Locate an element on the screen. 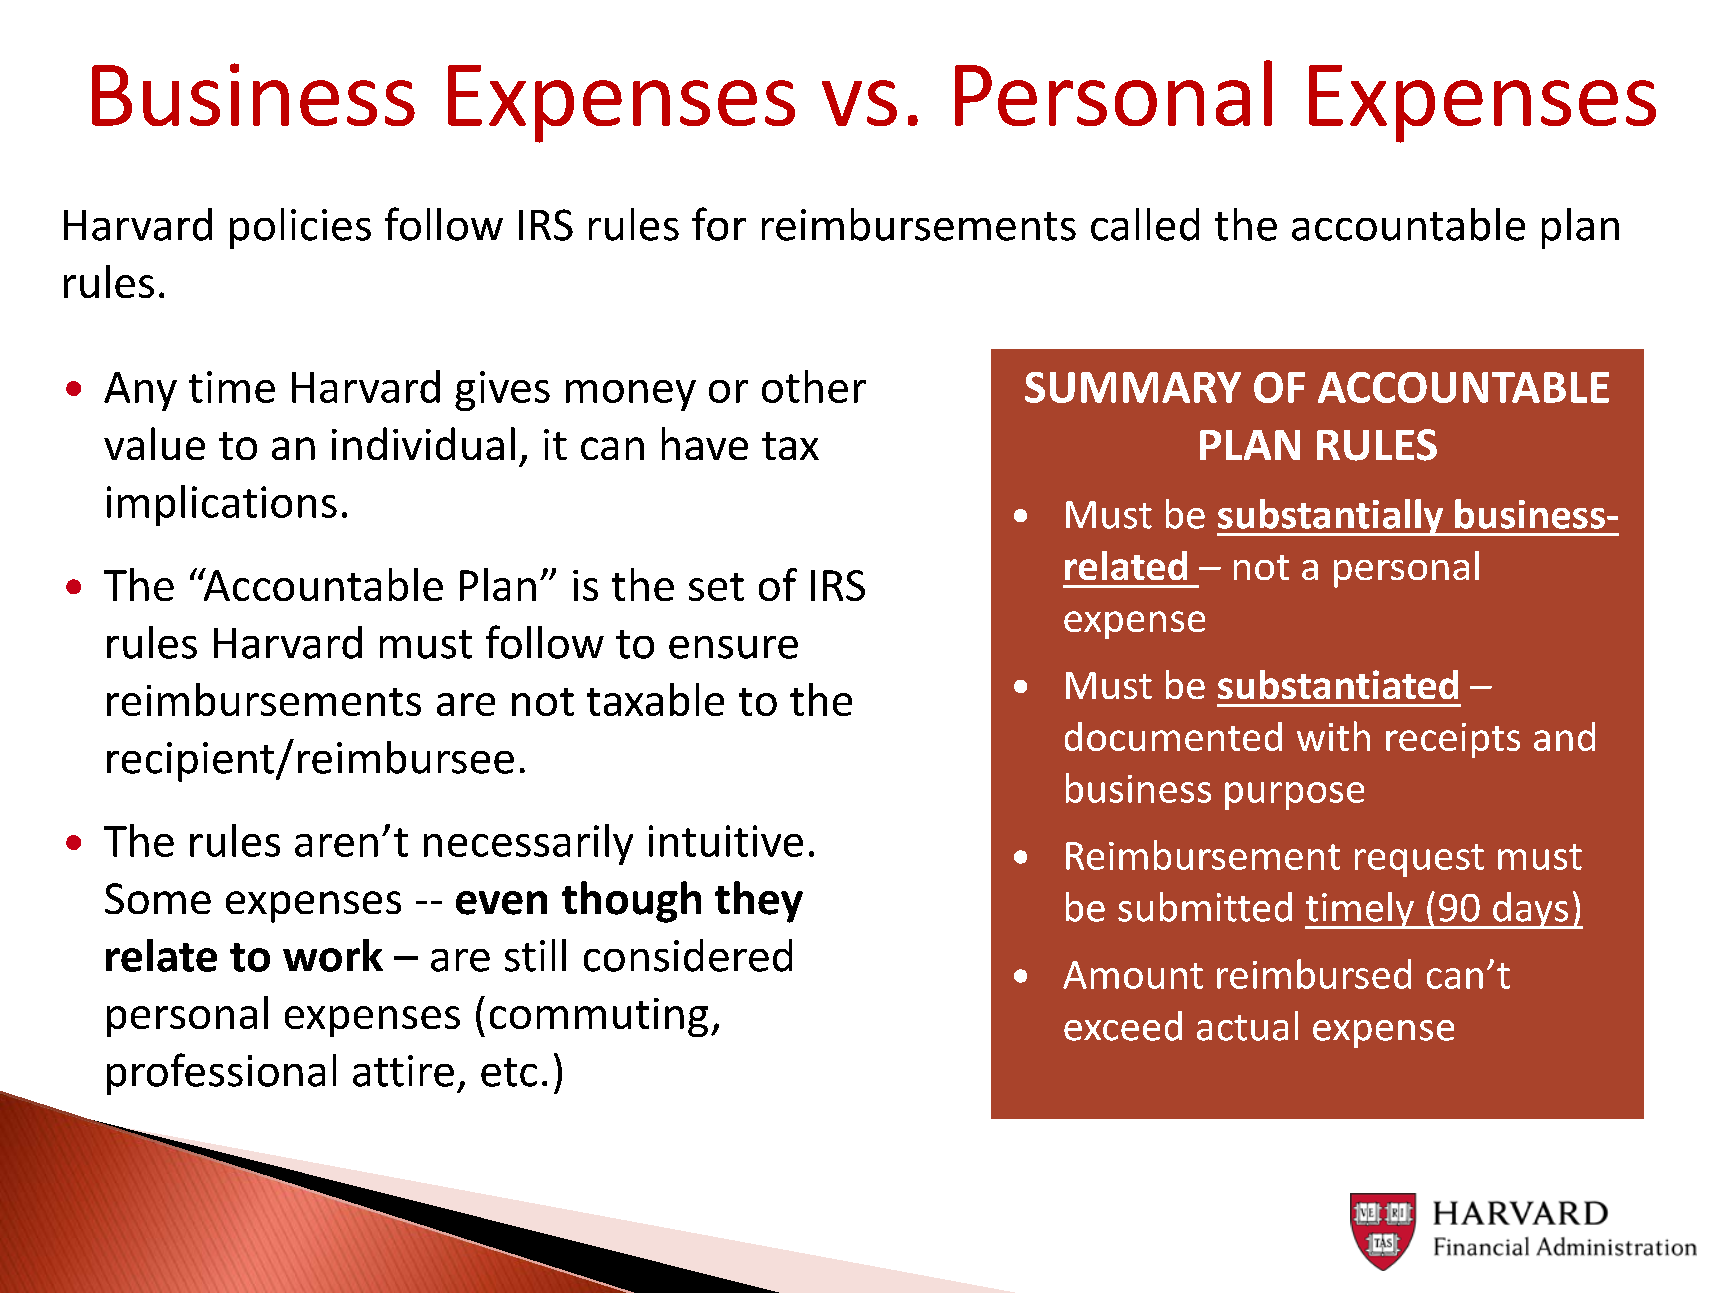 This screenshot has width=1724, height=1293. called is located at coordinates (1145, 224).
